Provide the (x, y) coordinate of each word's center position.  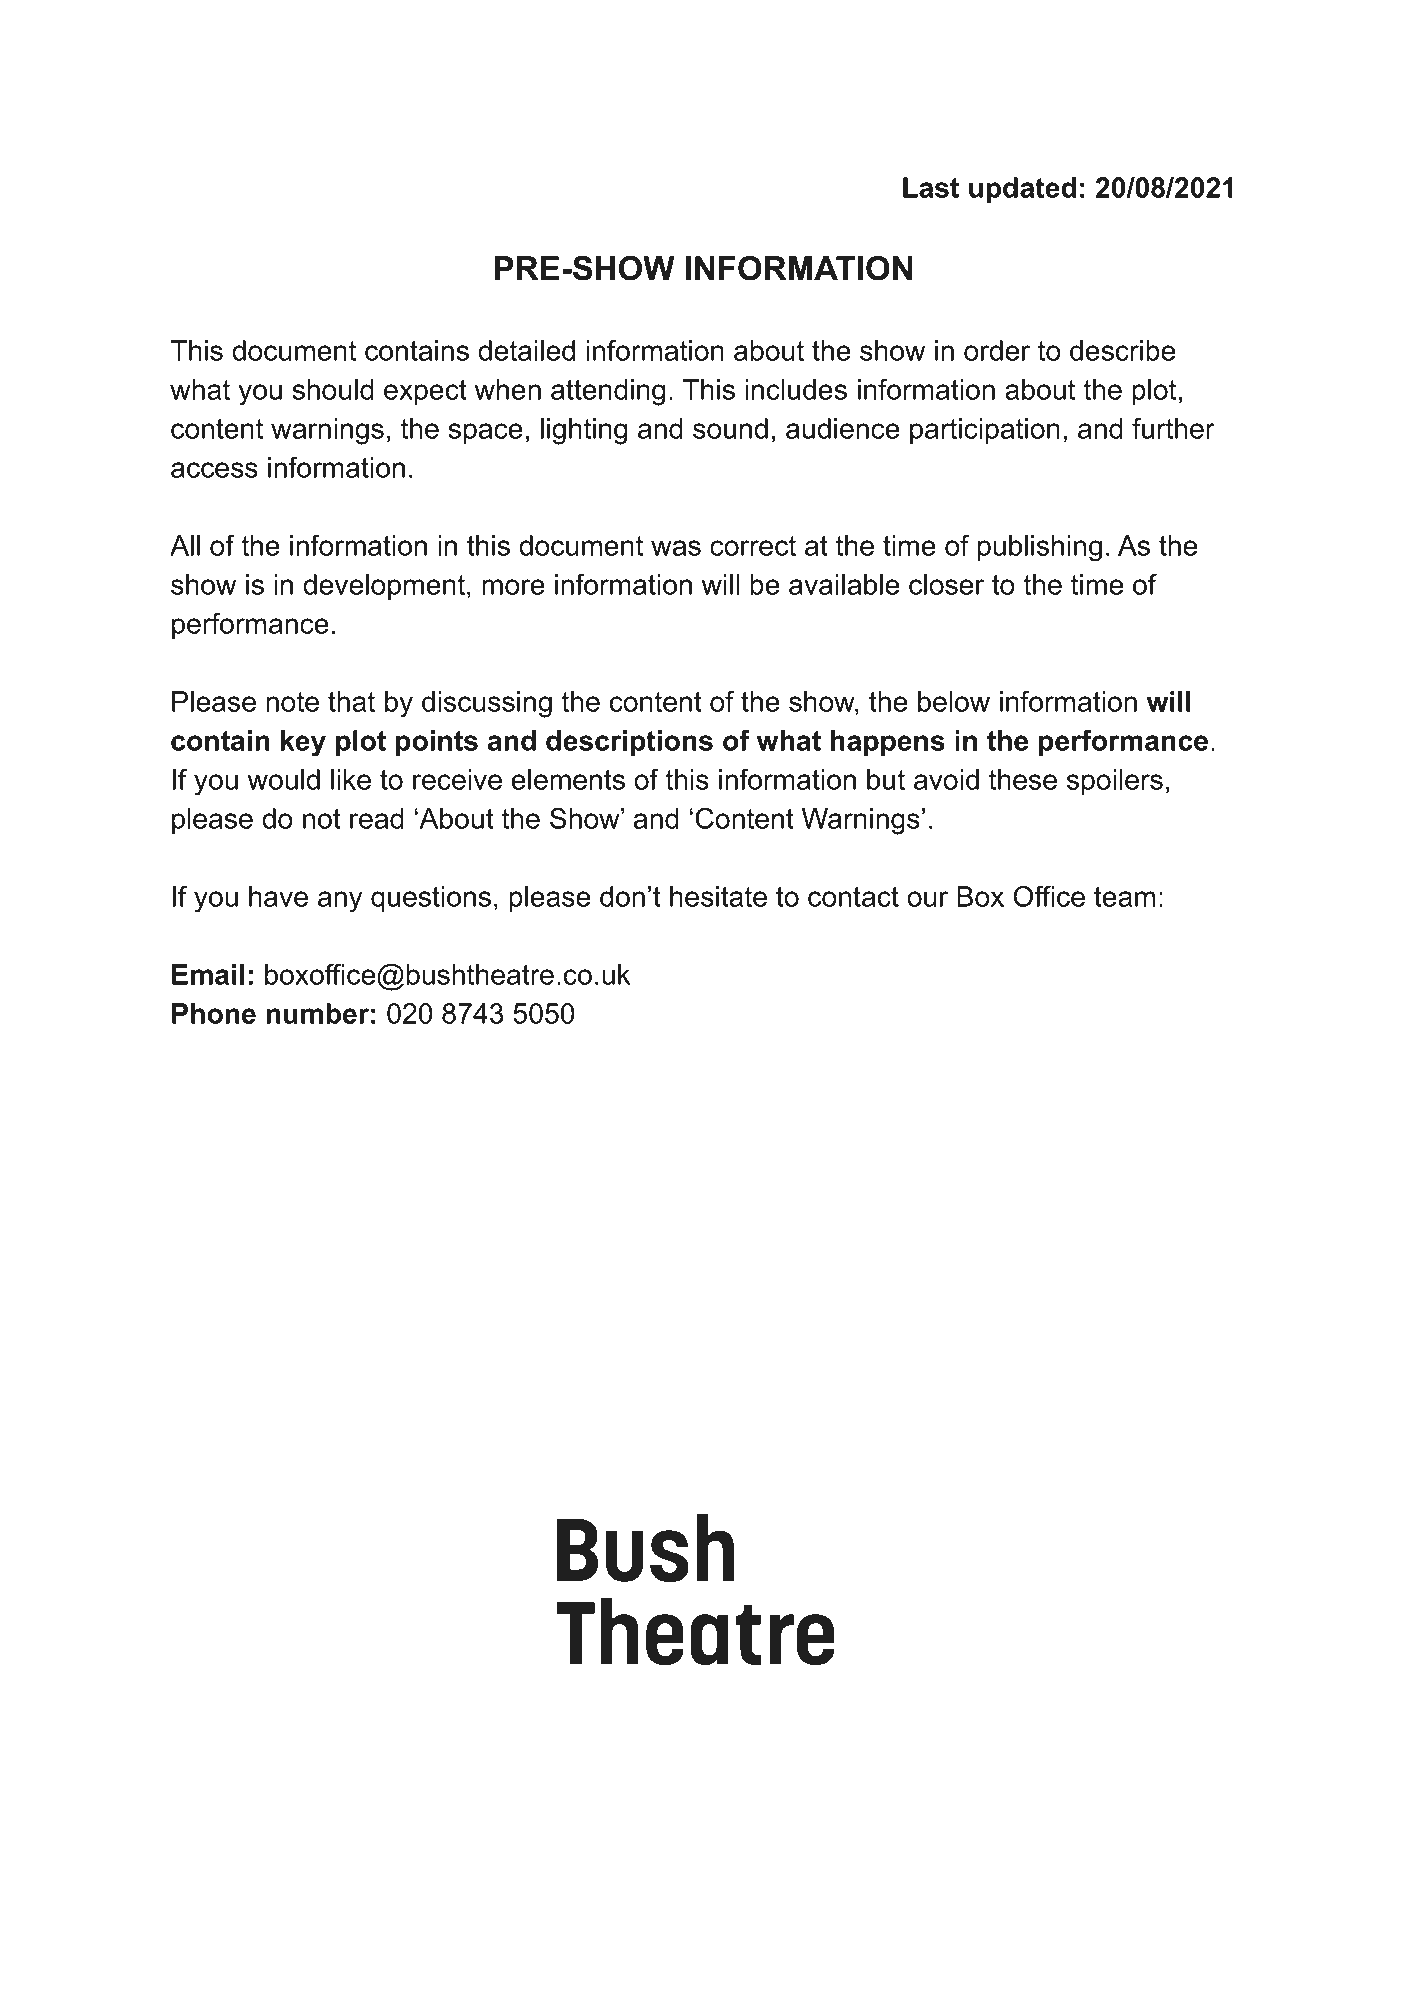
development (384, 587)
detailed (526, 350)
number (317, 1013)
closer (946, 584)
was (676, 548)
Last (931, 187)
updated (1022, 190)
